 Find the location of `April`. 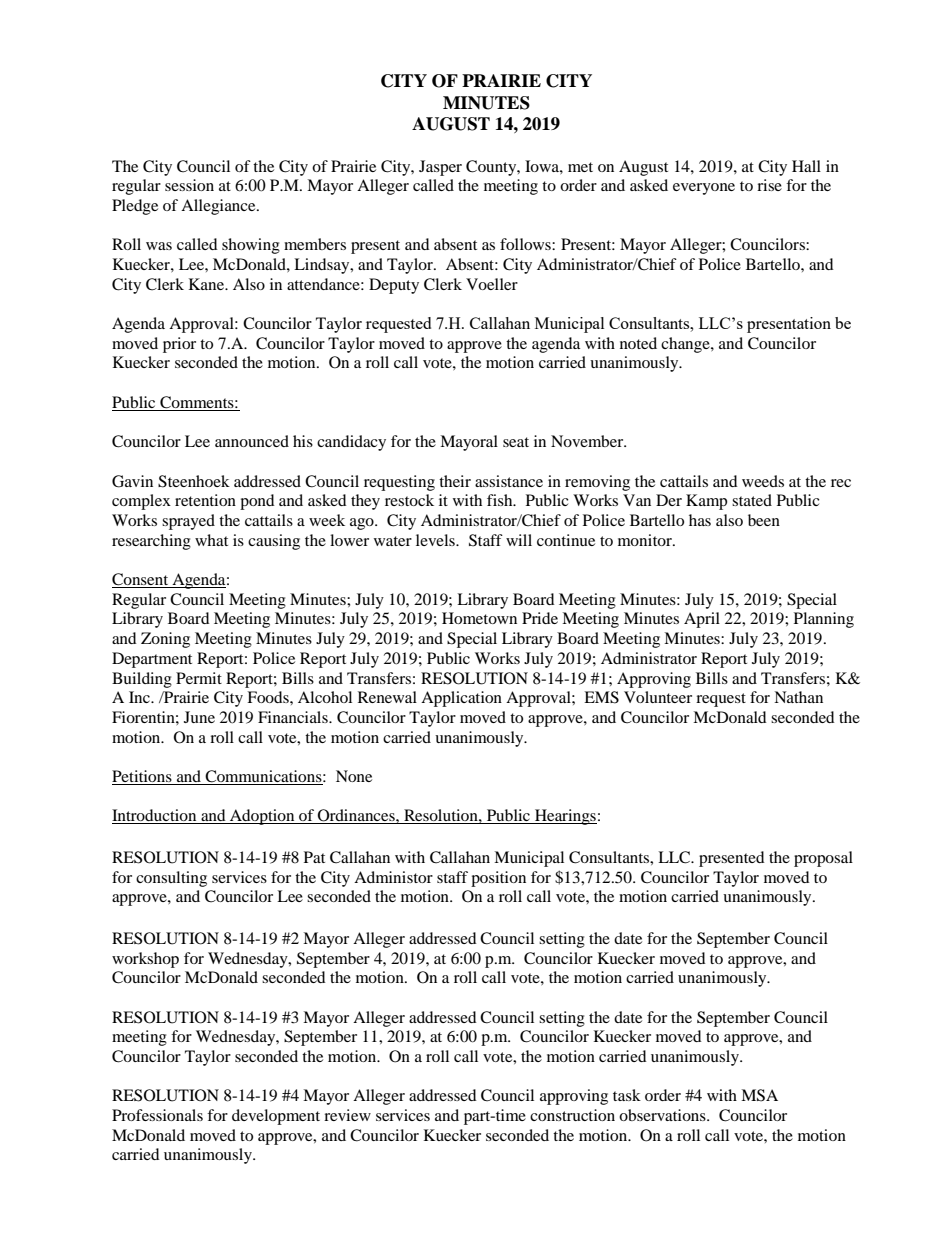

April is located at coordinates (702, 620).
